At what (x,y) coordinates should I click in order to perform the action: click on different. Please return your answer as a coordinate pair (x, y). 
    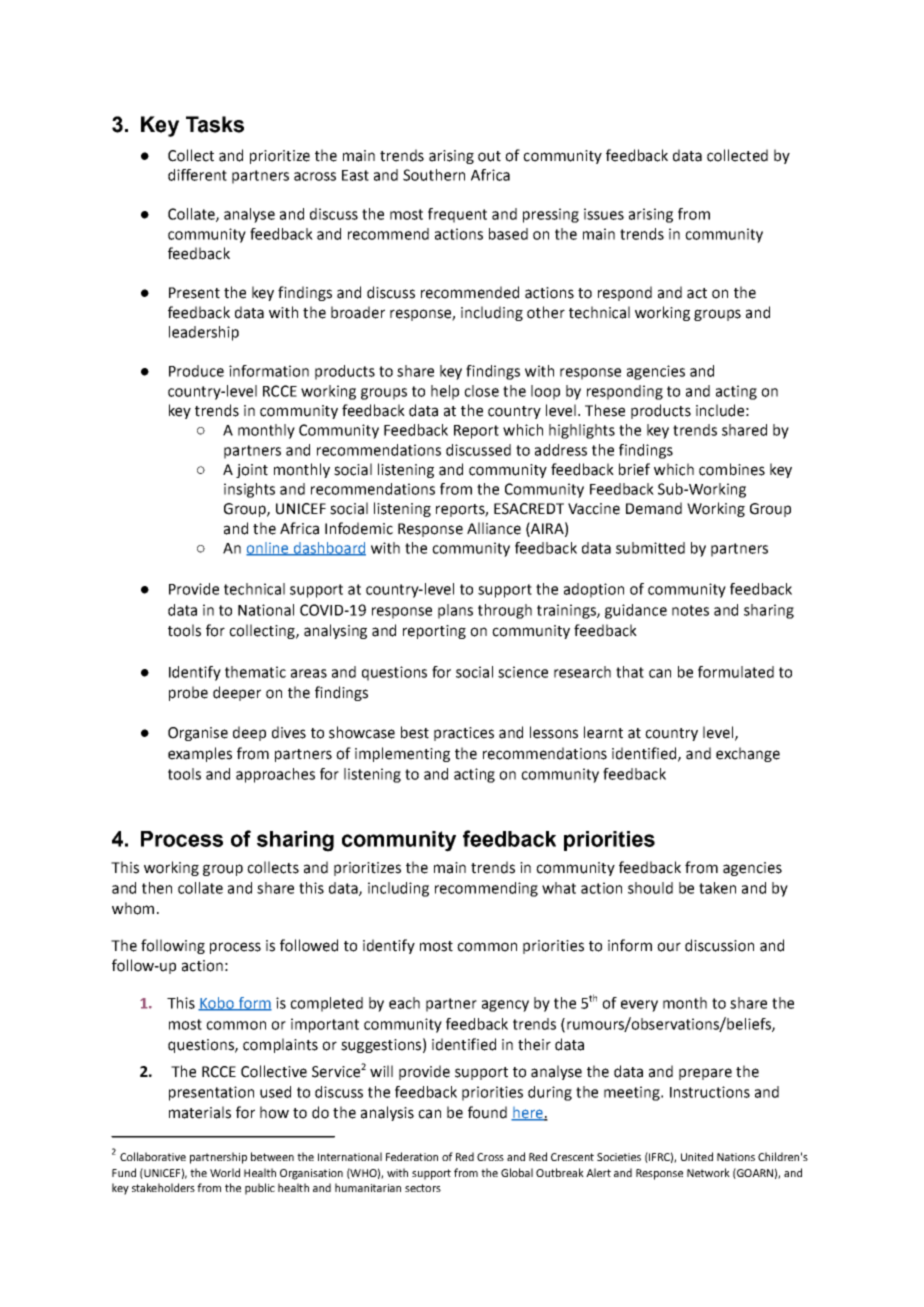
    Looking at the image, I should click on (197, 175).
